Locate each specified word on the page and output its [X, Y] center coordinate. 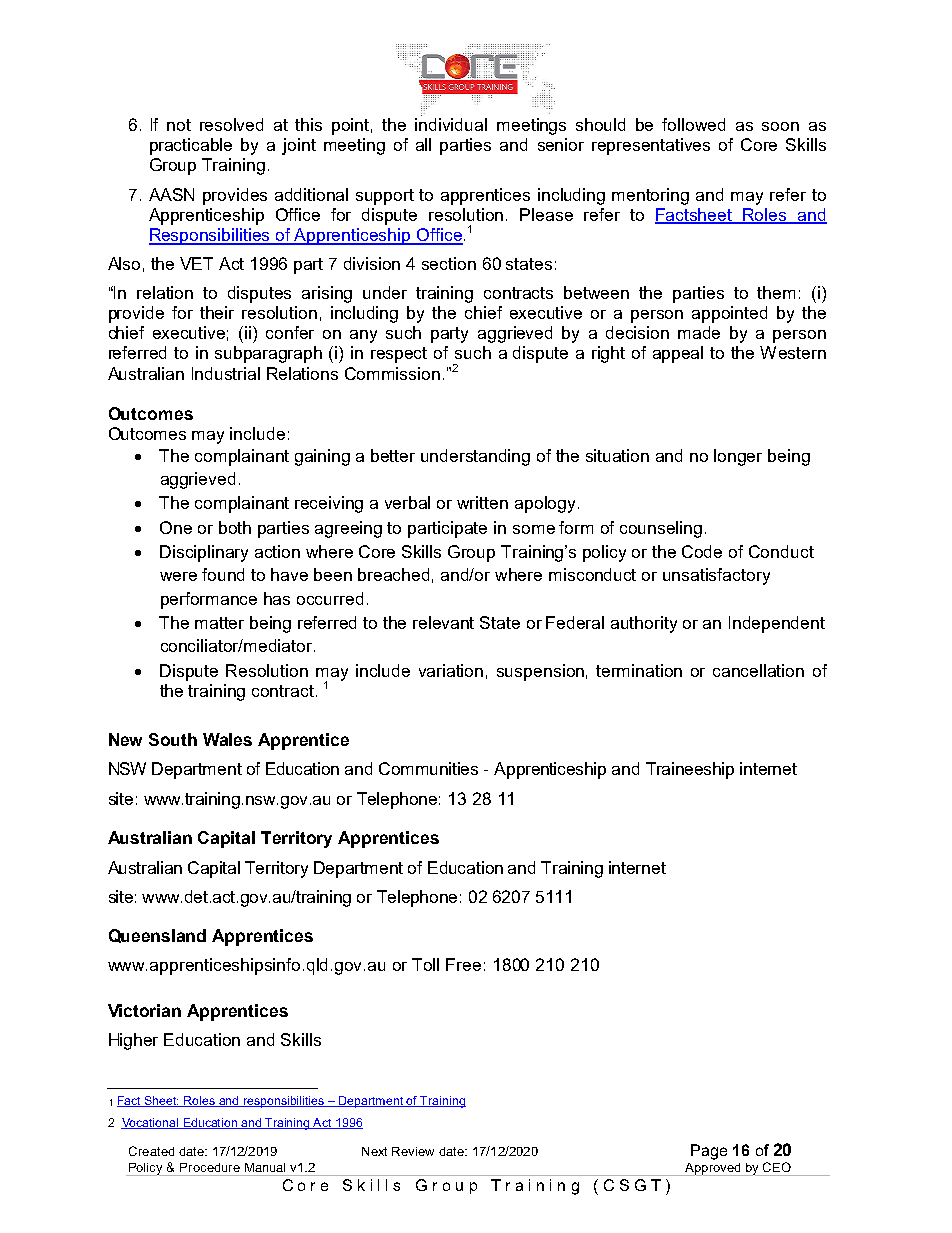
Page [709, 1152]
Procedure [210, 1167]
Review [413, 1151]
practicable [191, 146]
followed [693, 124]
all [423, 144]
